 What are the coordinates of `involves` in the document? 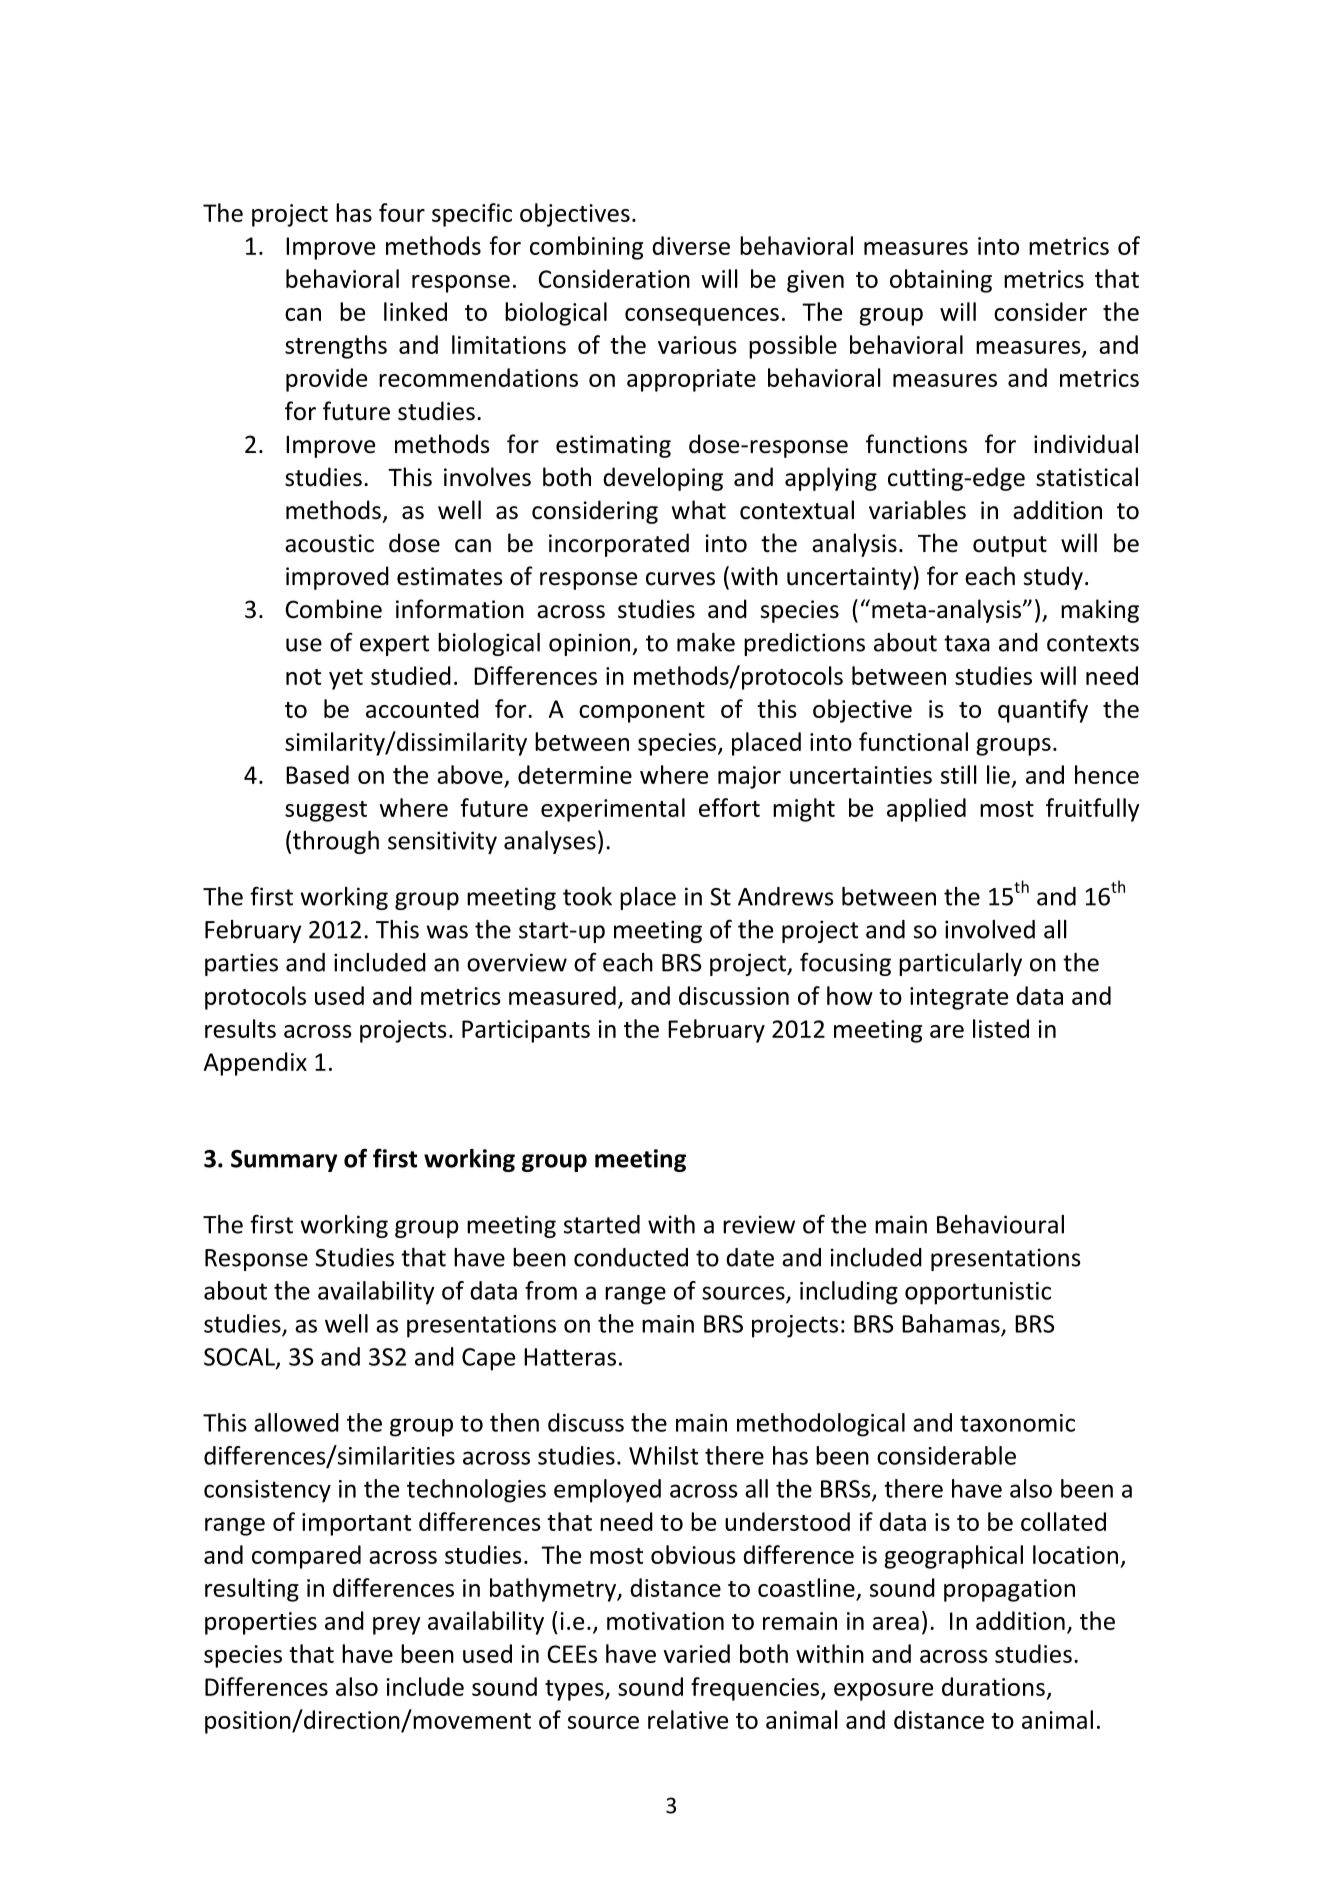 It's located at (487, 477).
